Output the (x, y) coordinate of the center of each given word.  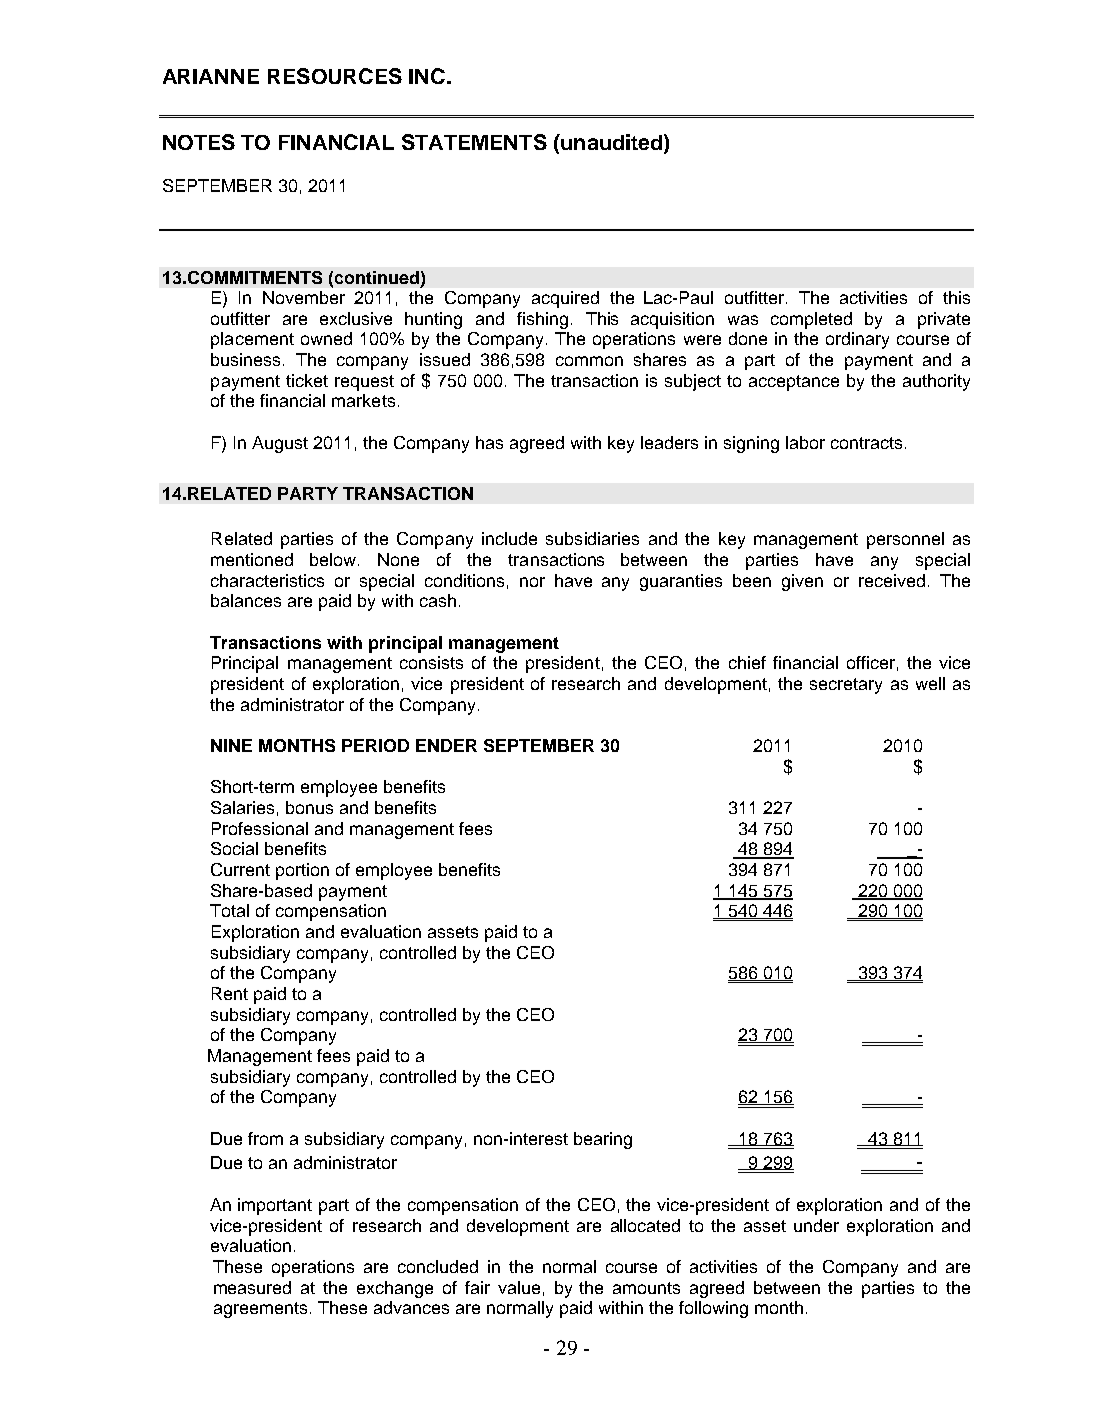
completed (811, 320)
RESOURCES (335, 76)
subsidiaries (592, 538)
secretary (846, 686)
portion (302, 871)
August (280, 444)
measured (252, 1287)
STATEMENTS (474, 142)
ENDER (446, 745)
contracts (866, 443)
